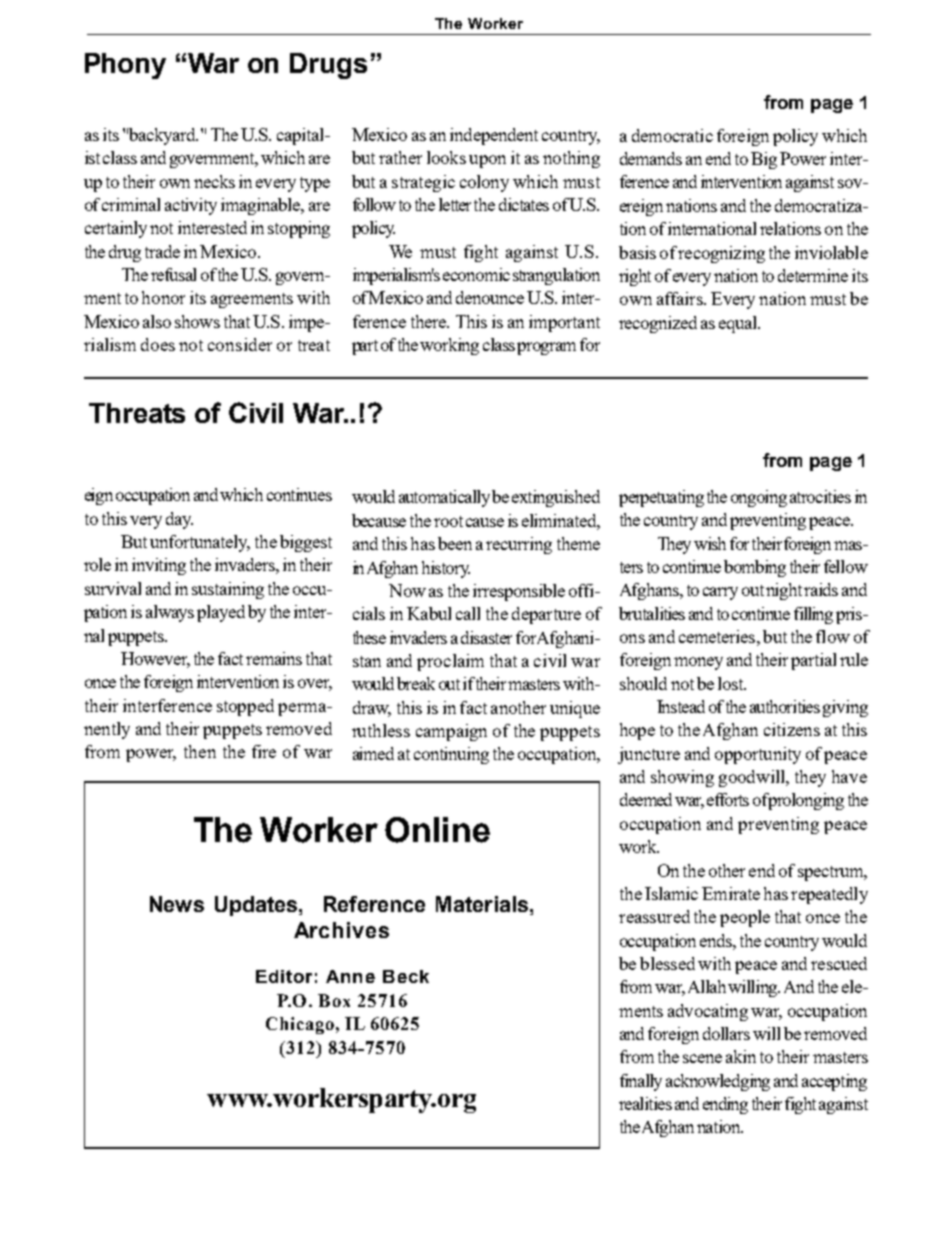 The image size is (952, 1233). I want to click on independent, so click(494, 136).
